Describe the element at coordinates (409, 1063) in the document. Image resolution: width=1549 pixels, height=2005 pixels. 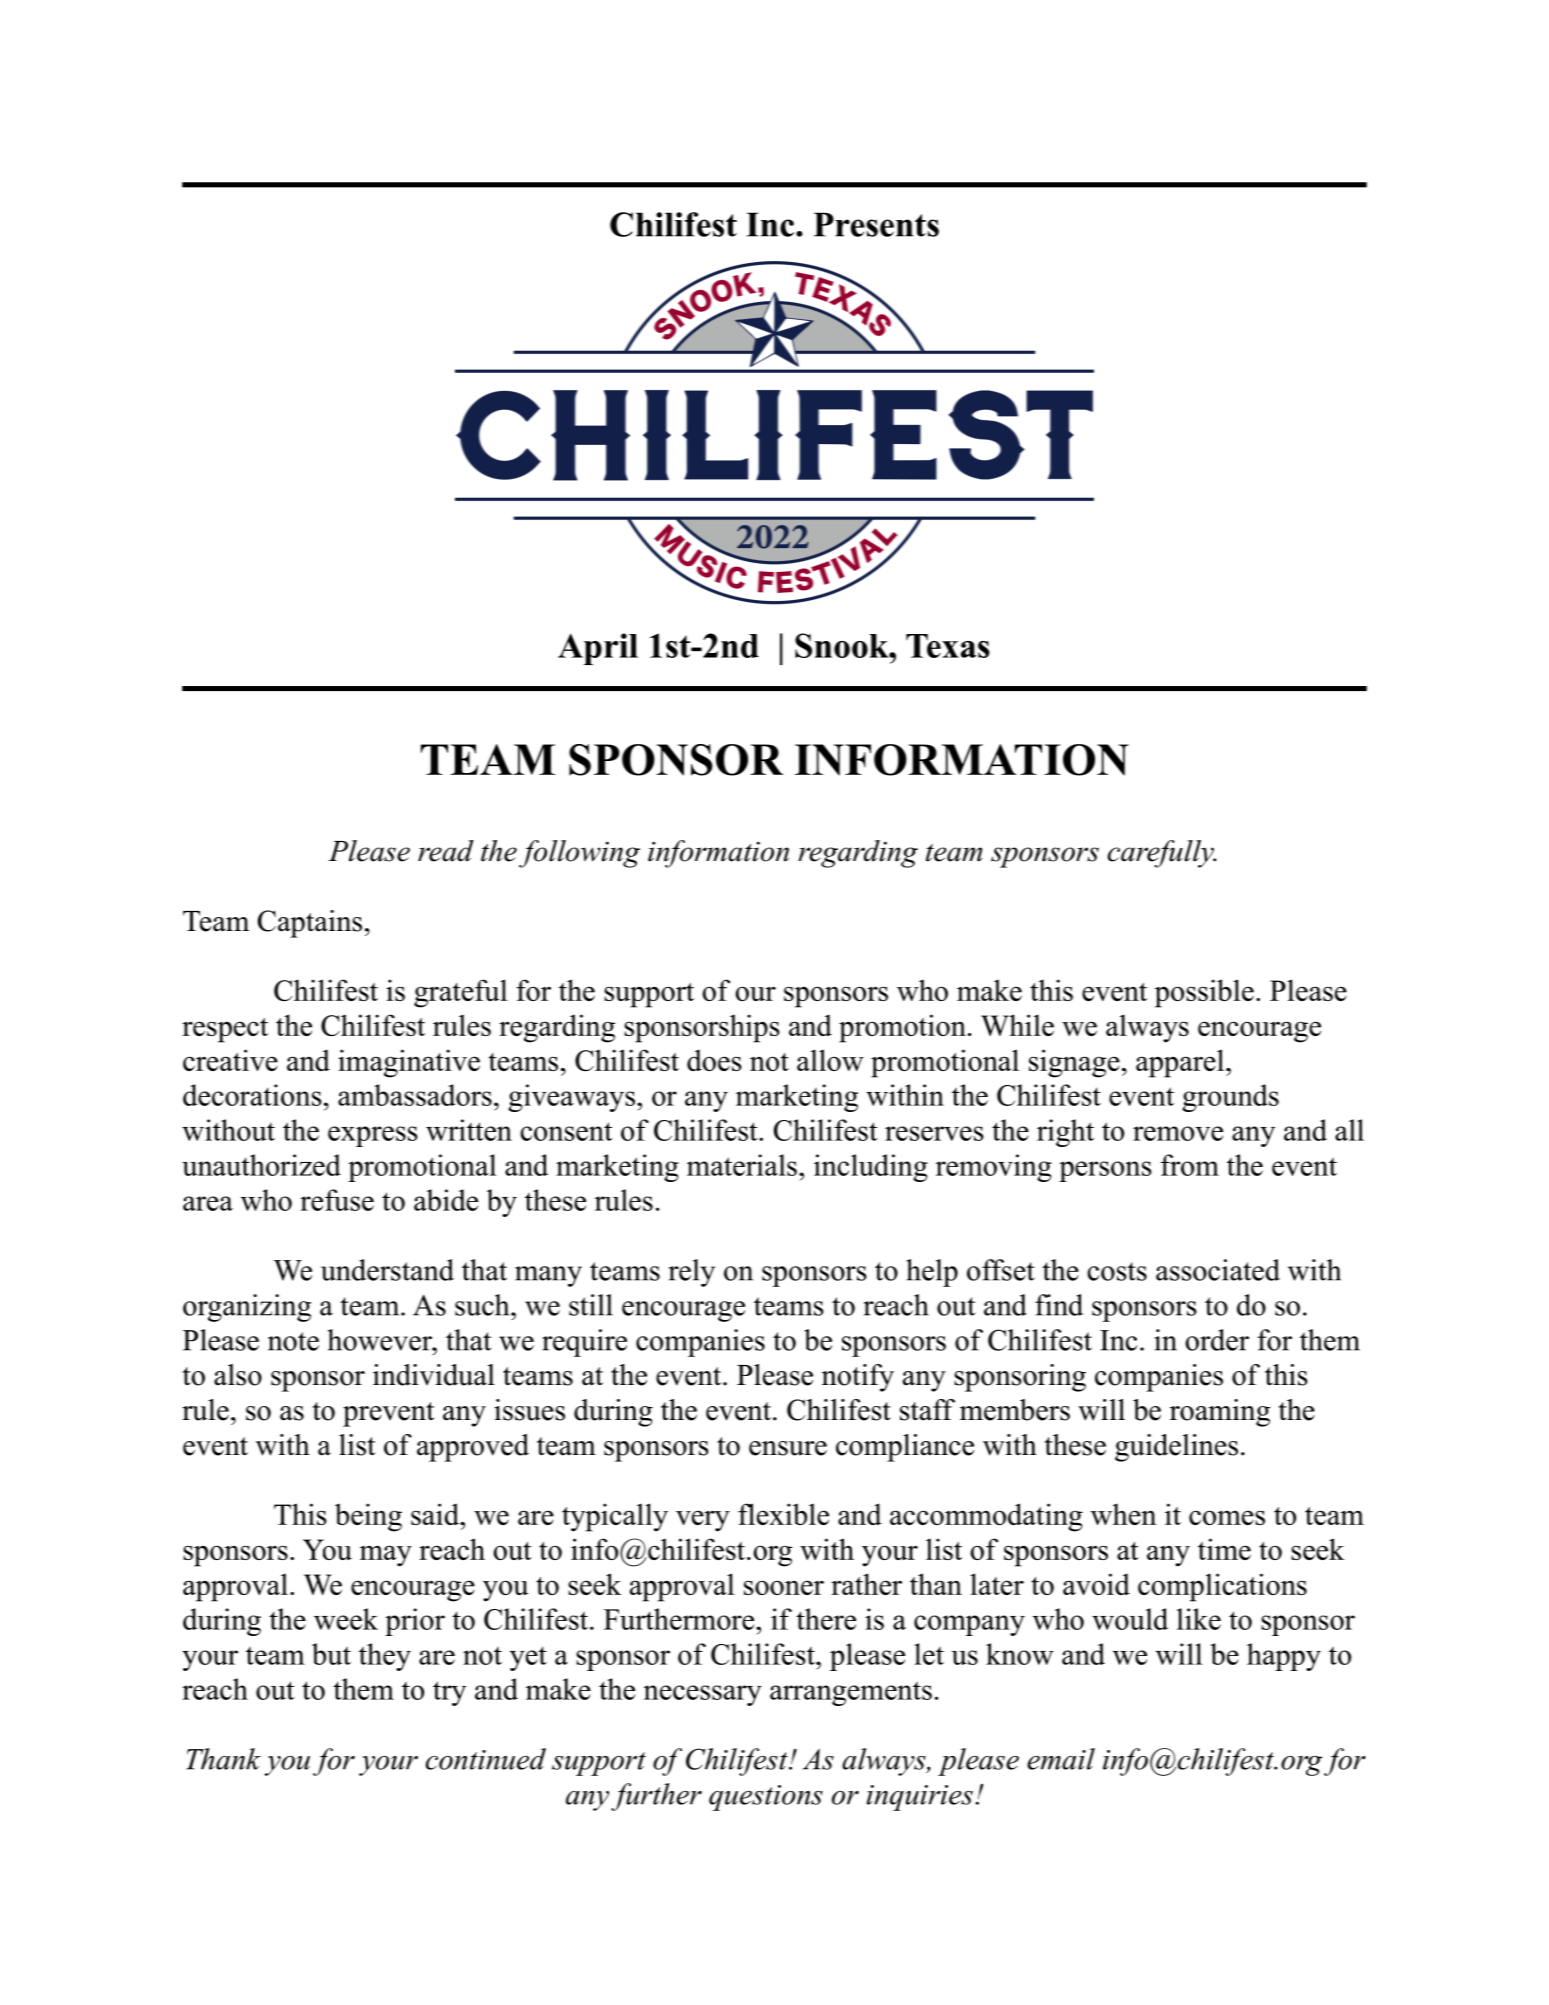
I see `imaginative` at that location.
